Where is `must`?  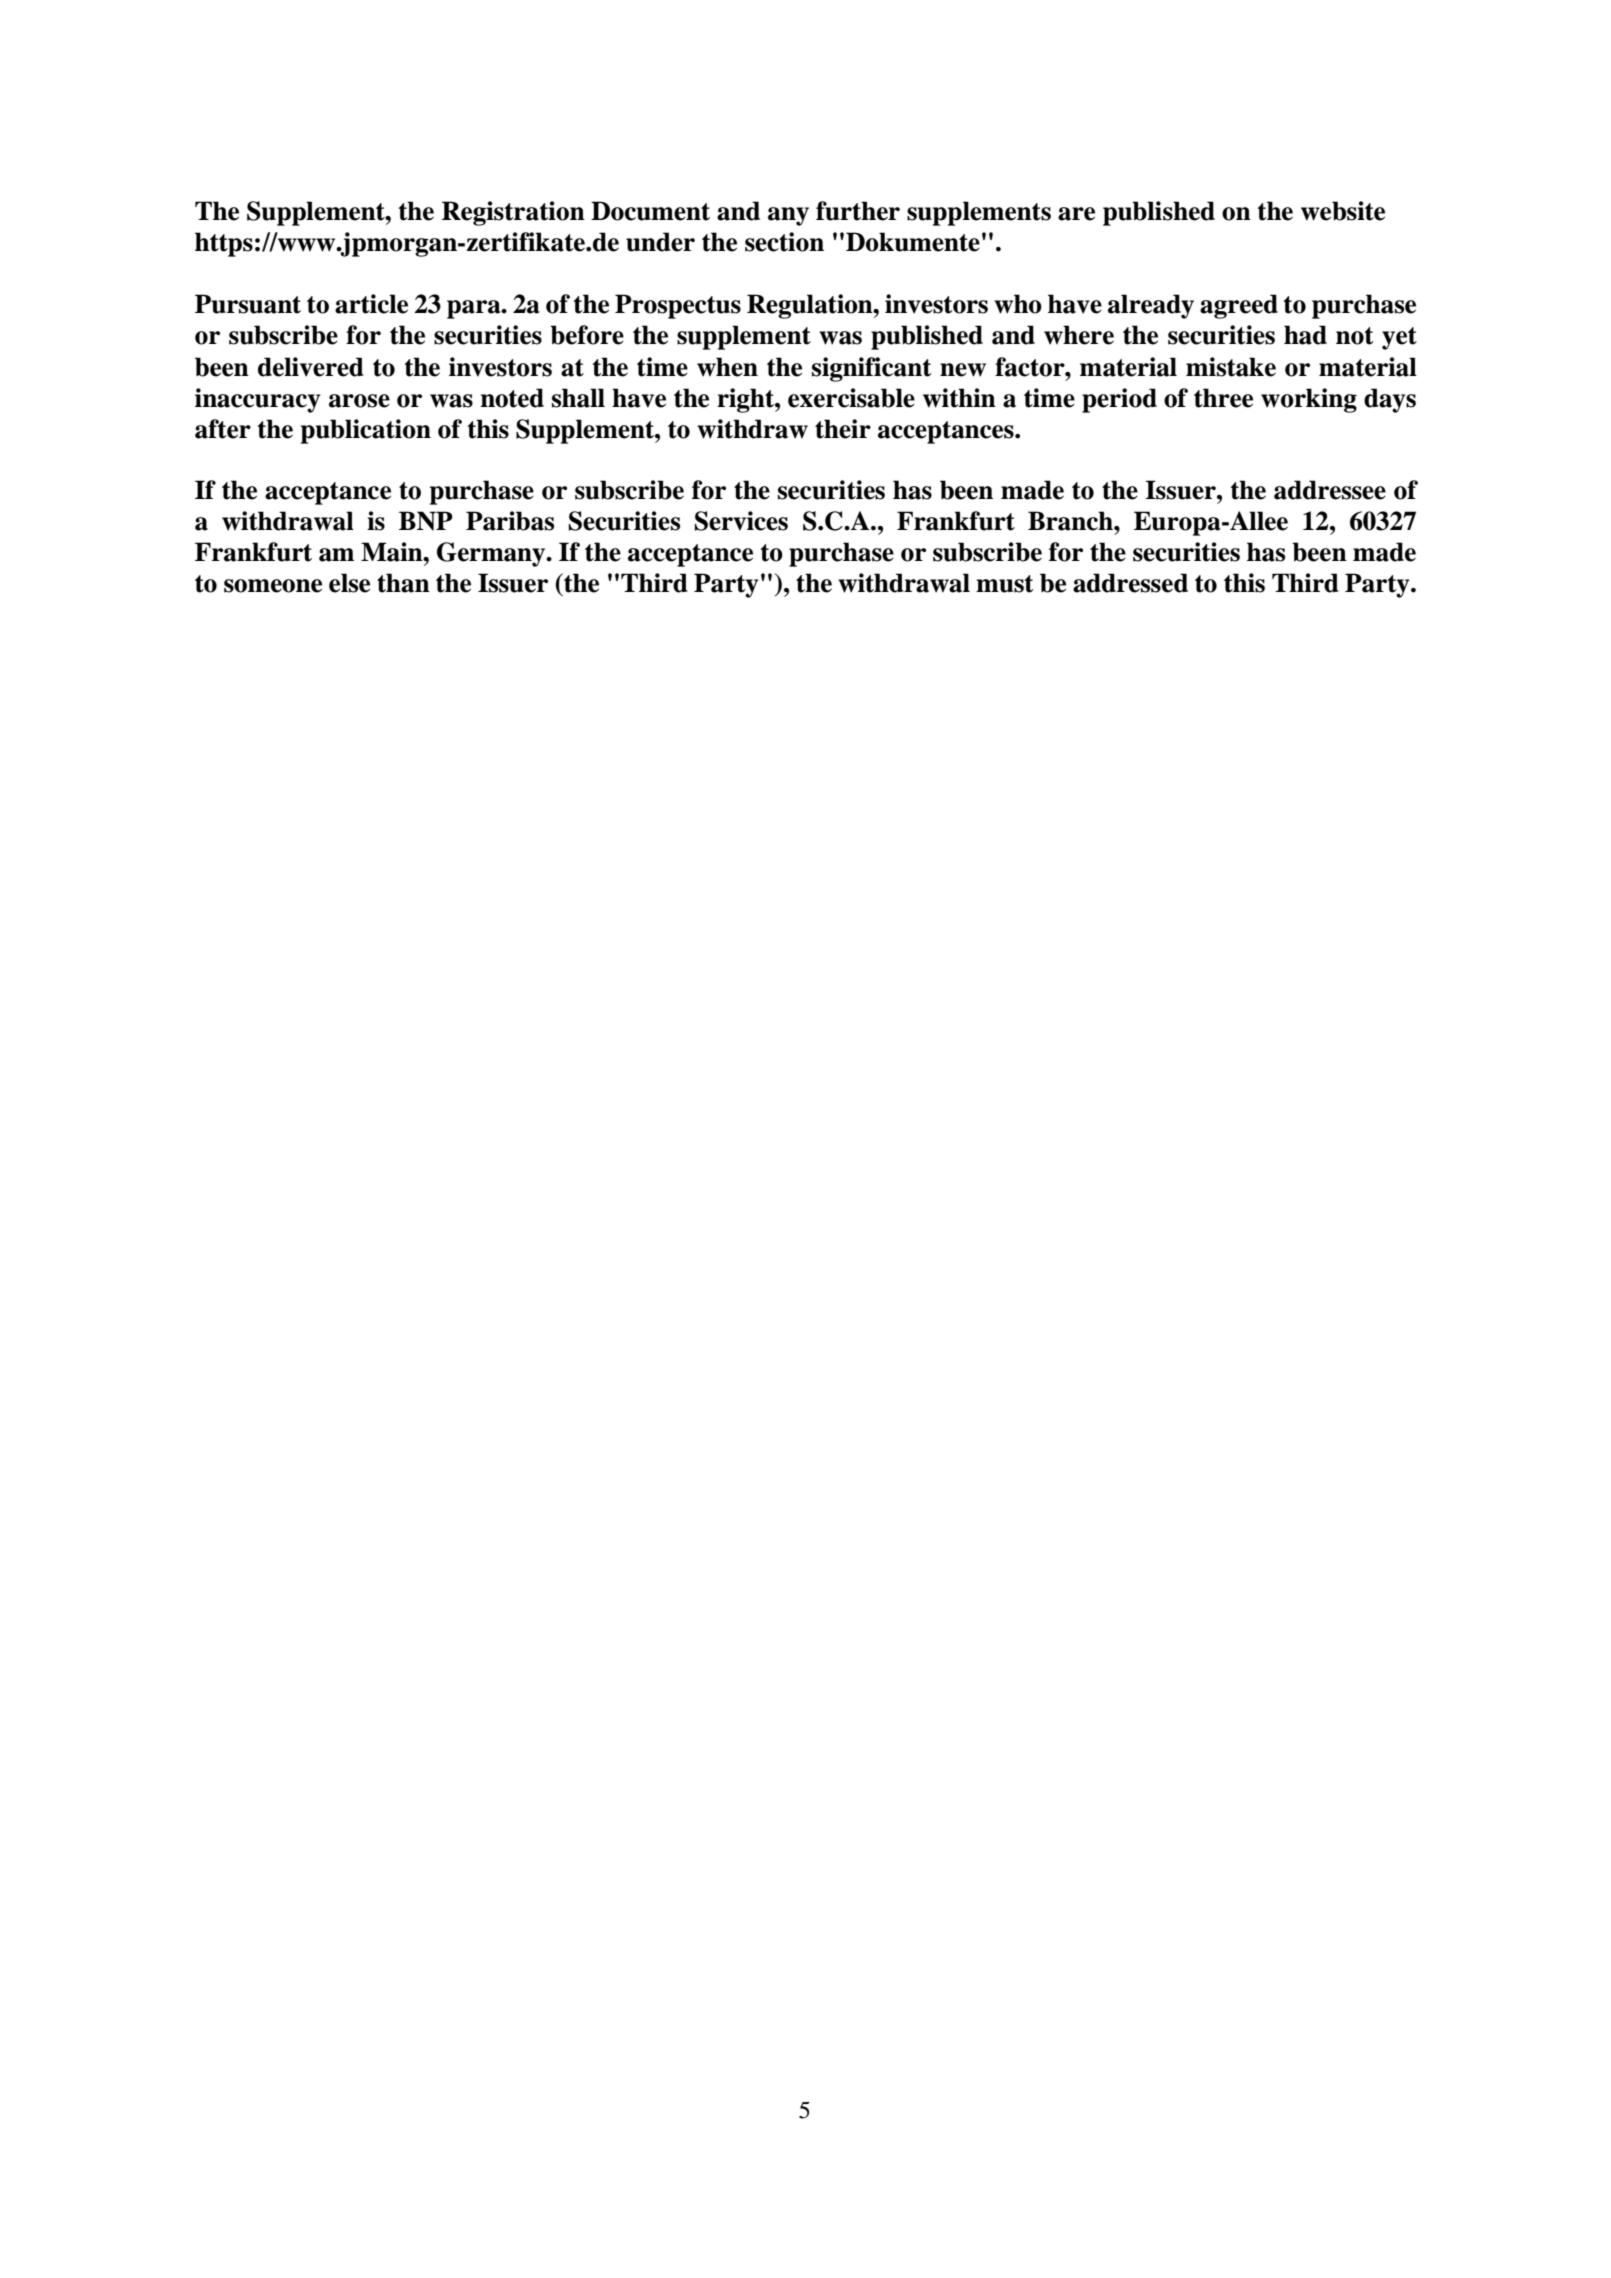
must is located at coordinates (1005, 584).
